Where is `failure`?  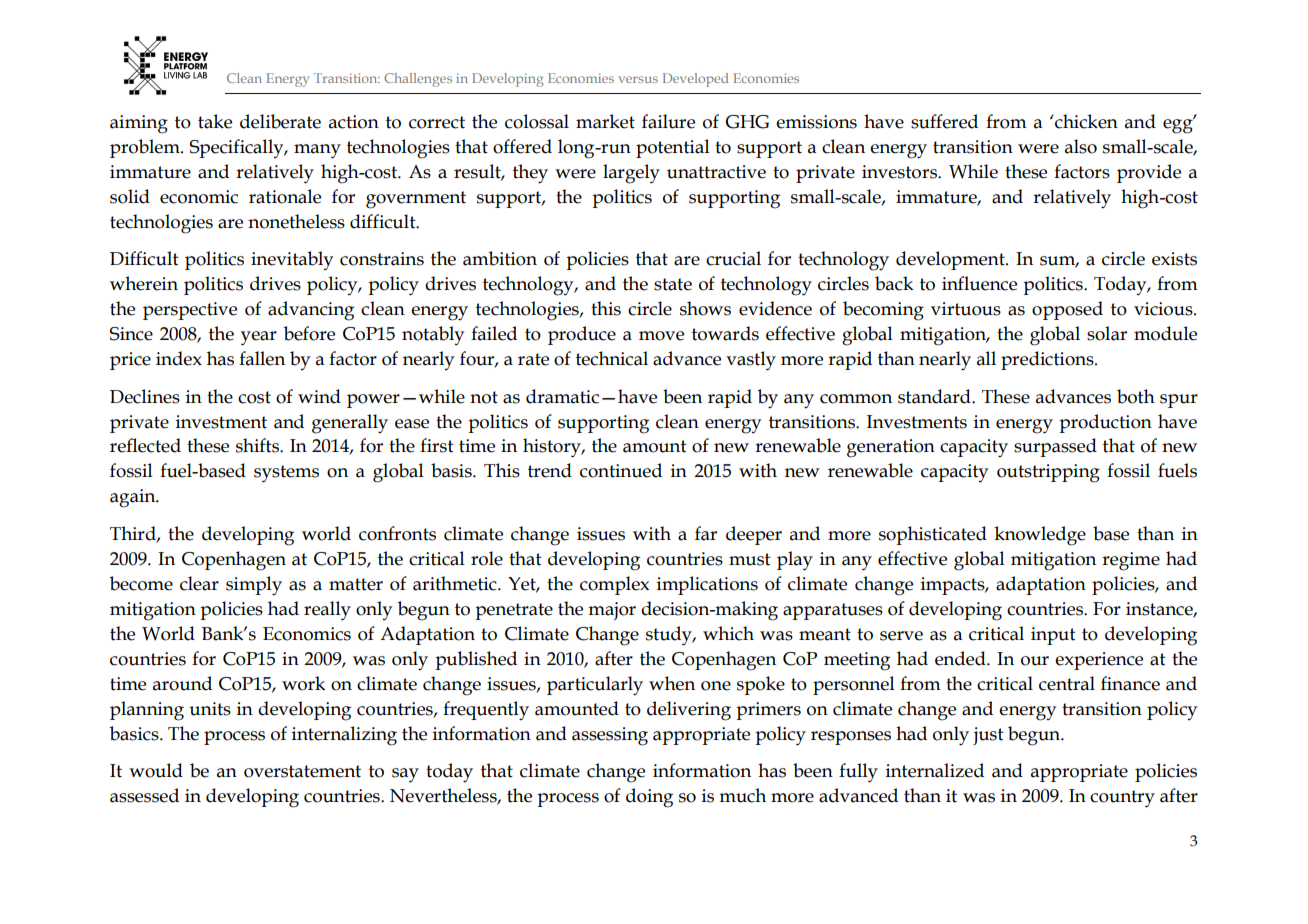 failure is located at coordinates (668, 121).
